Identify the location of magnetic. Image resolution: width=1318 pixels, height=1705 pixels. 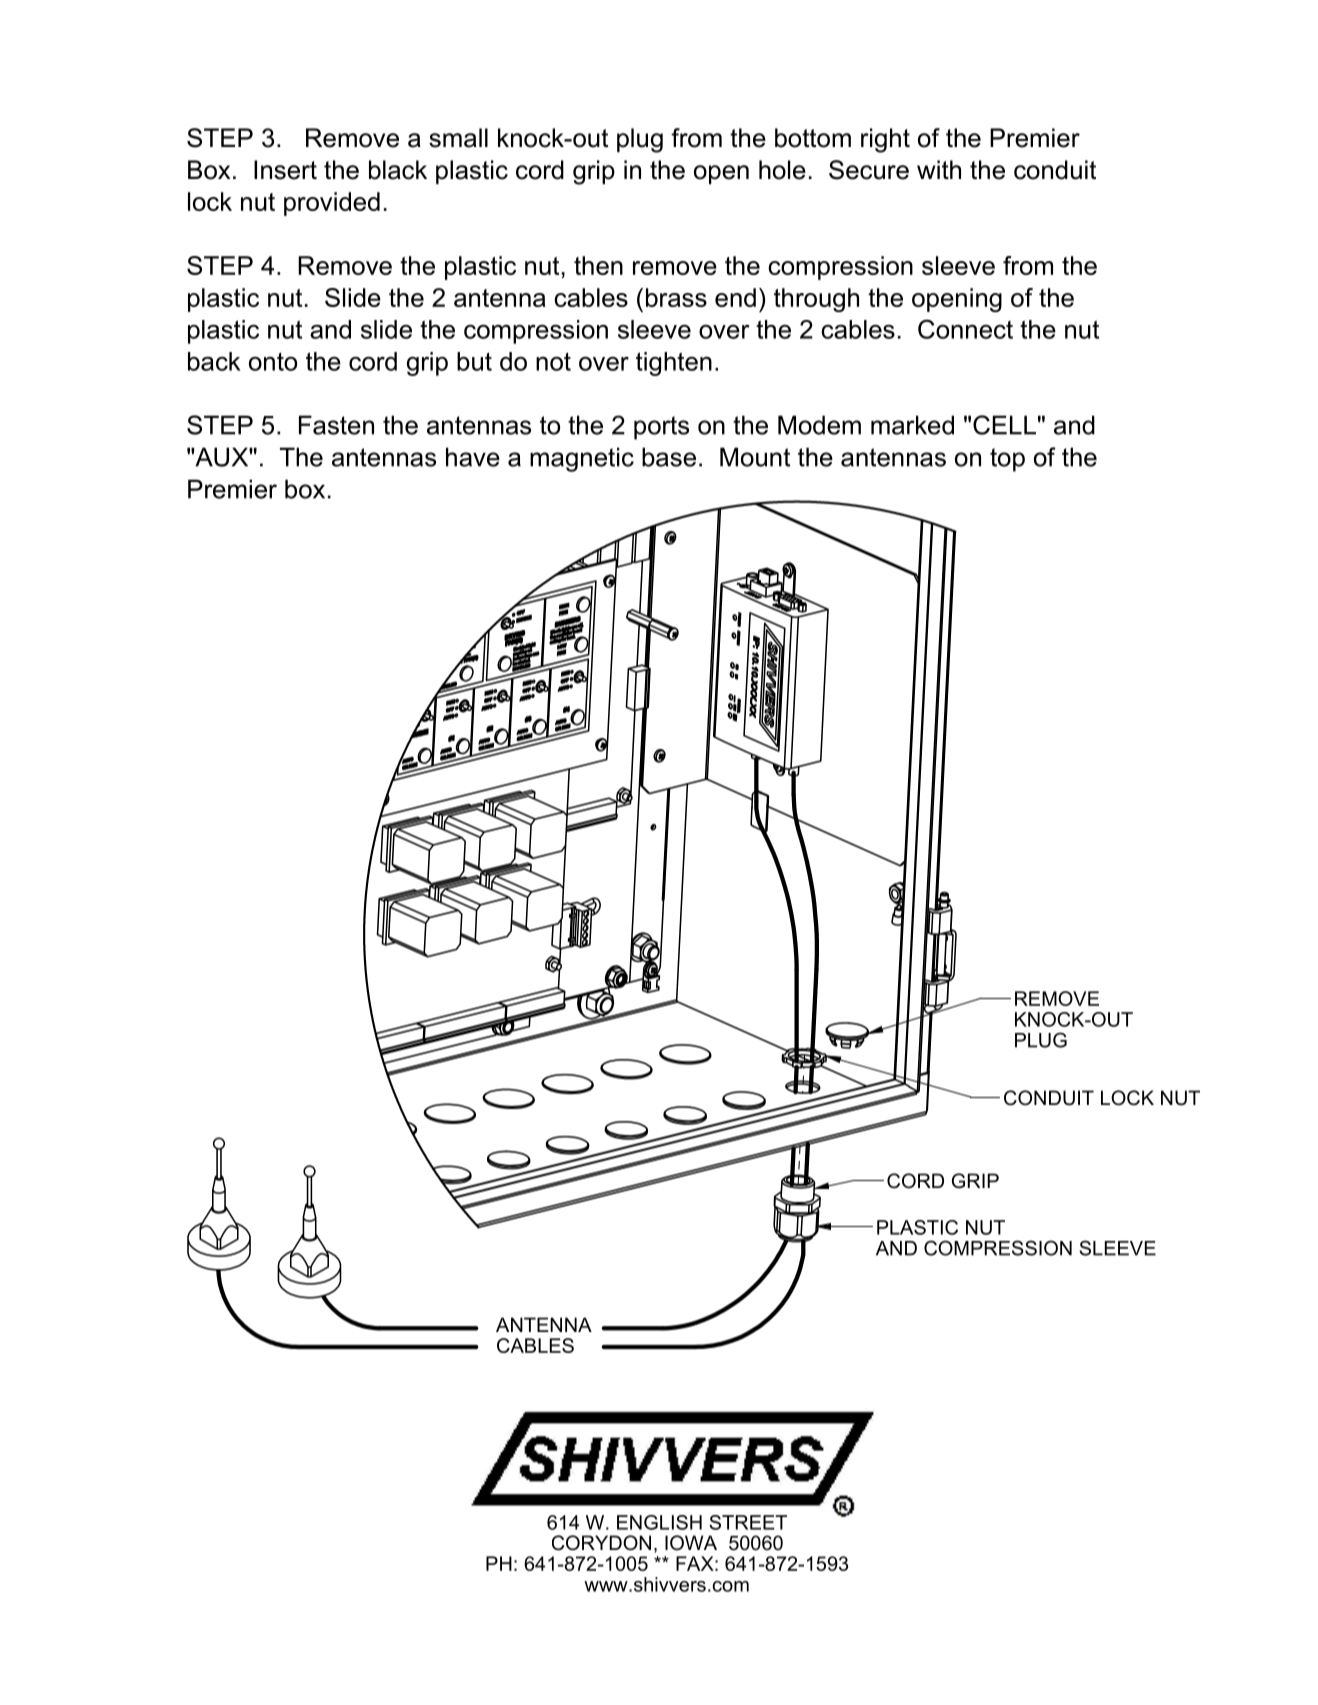
(582, 459).
